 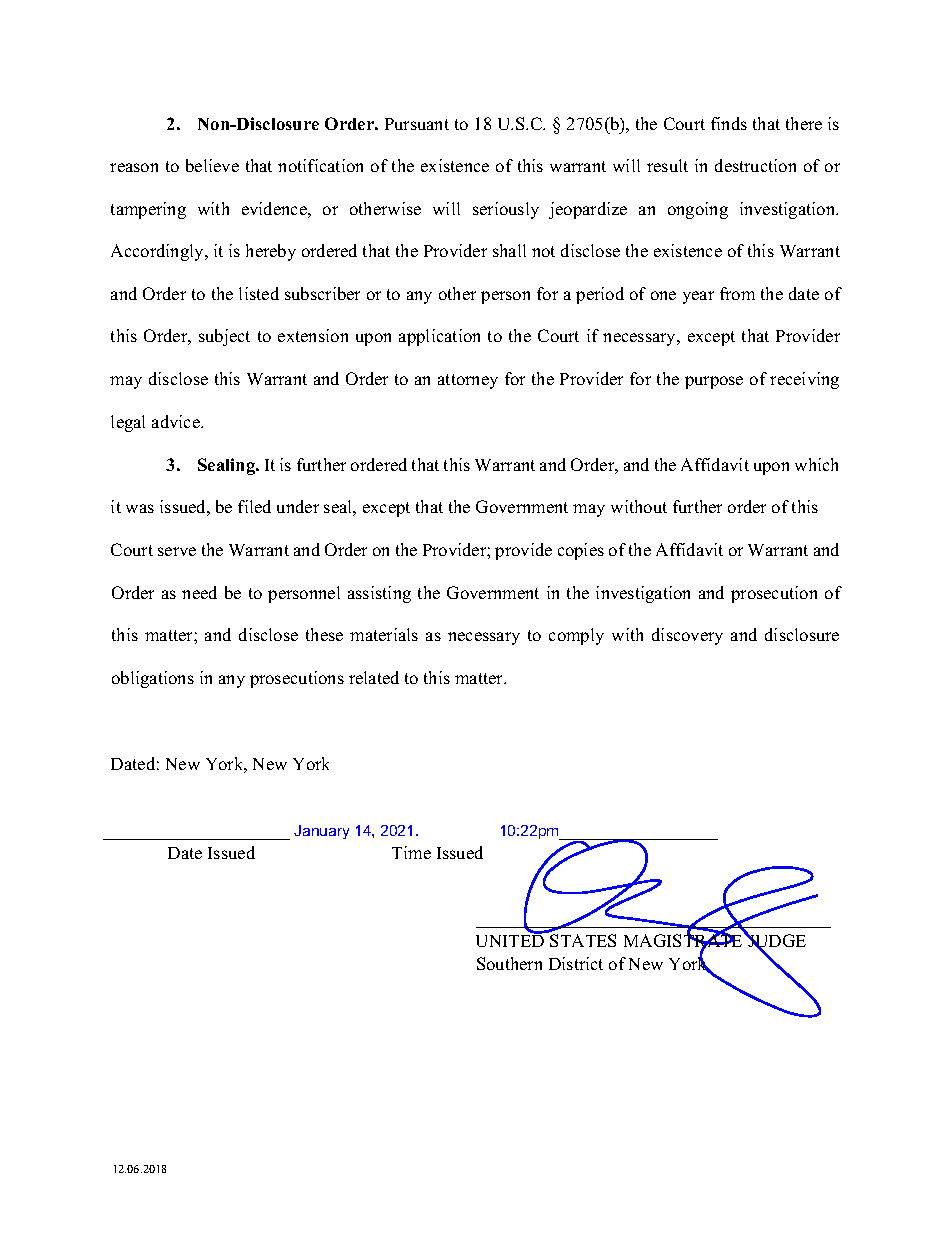 What do you see at coordinates (510, 940) in the screenshot?
I see `UNITED` at bounding box center [510, 940].
